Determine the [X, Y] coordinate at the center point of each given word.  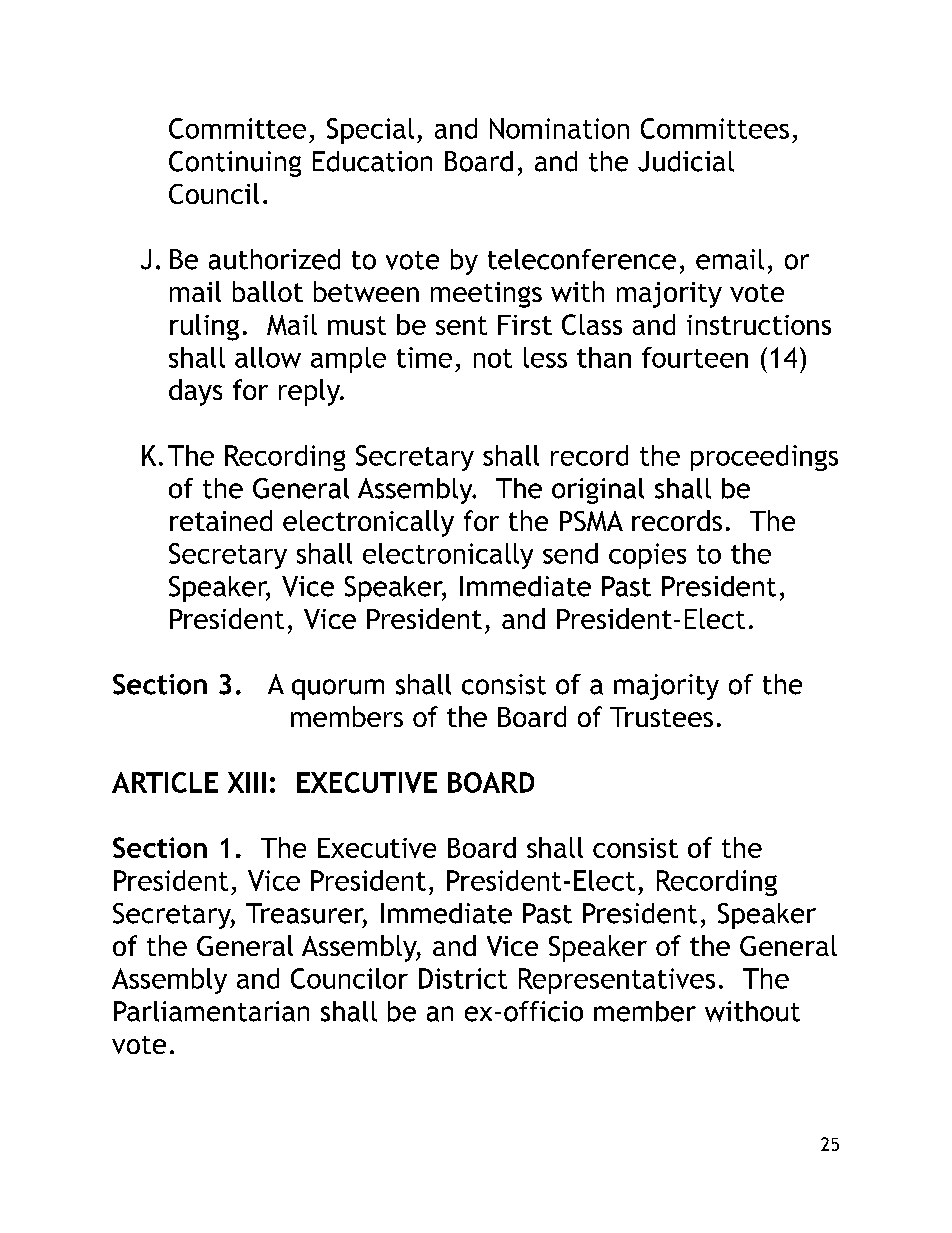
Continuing [235, 164]
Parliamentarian [211, 1011]
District [463, 978]
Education [372, 161]
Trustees [661, 717]
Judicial [686, 161]
